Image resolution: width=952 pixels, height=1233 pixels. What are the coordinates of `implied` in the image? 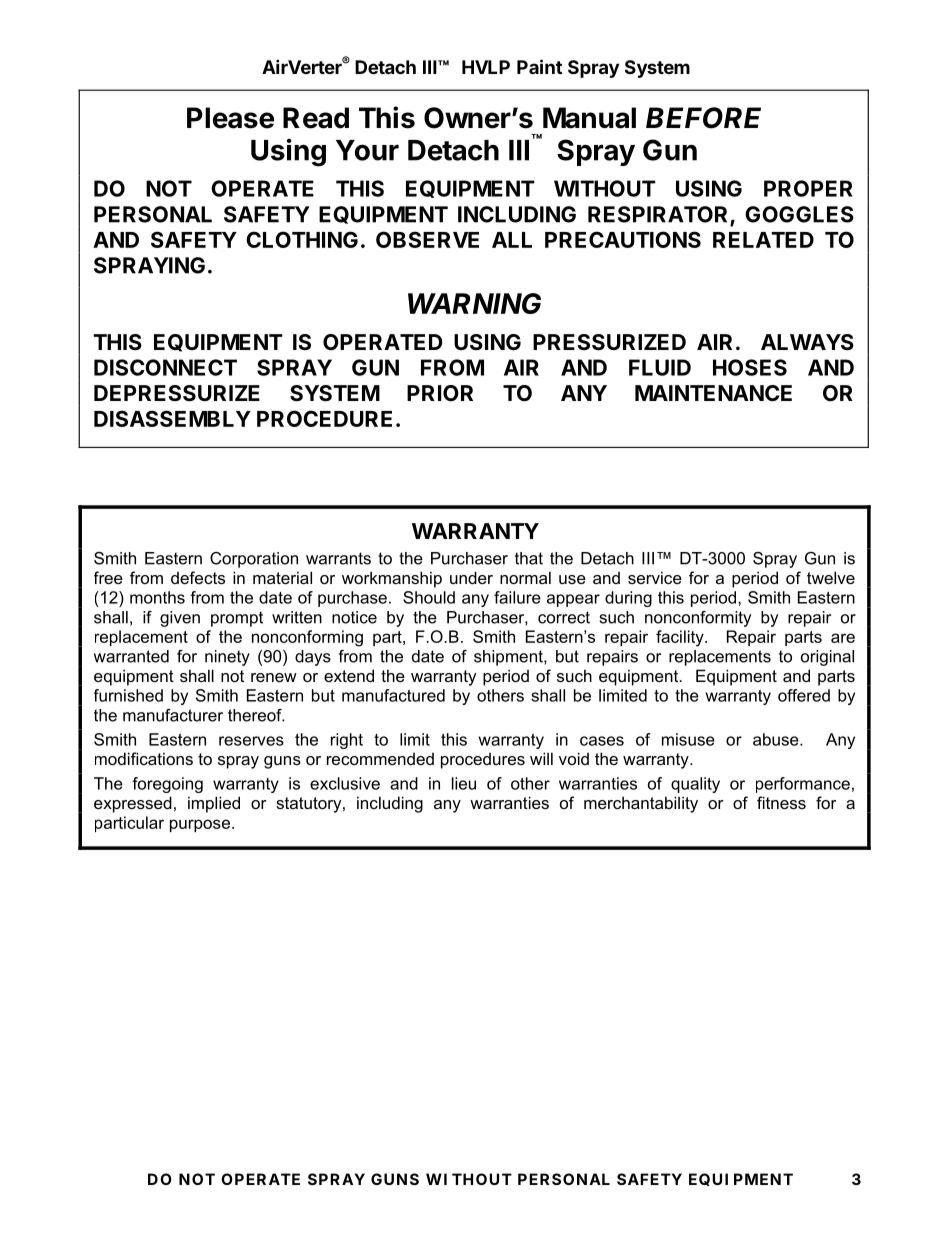 It's located at (214, 804).
